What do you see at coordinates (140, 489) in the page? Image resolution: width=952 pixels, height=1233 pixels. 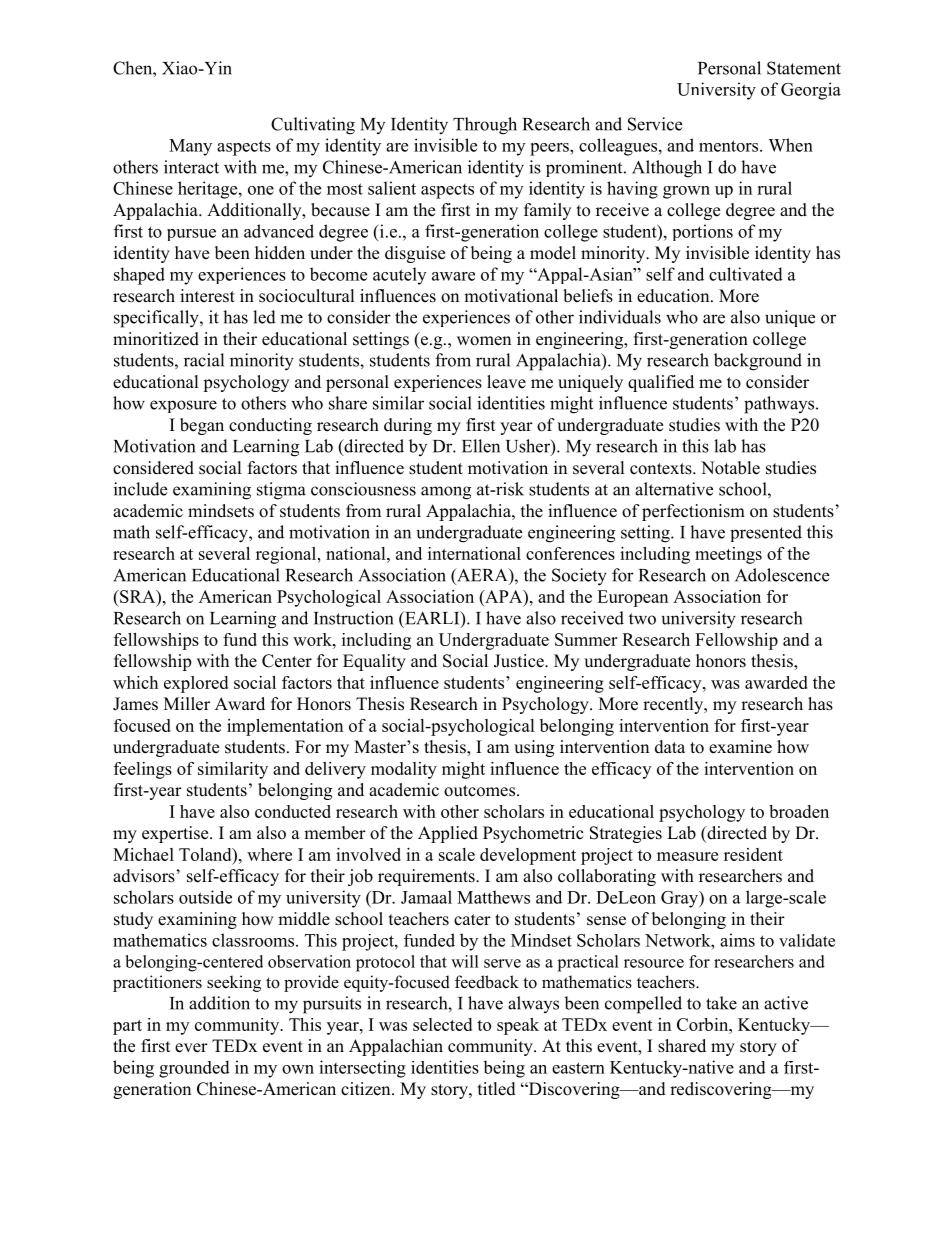 I see `include` at bounding box center [140, 489].
